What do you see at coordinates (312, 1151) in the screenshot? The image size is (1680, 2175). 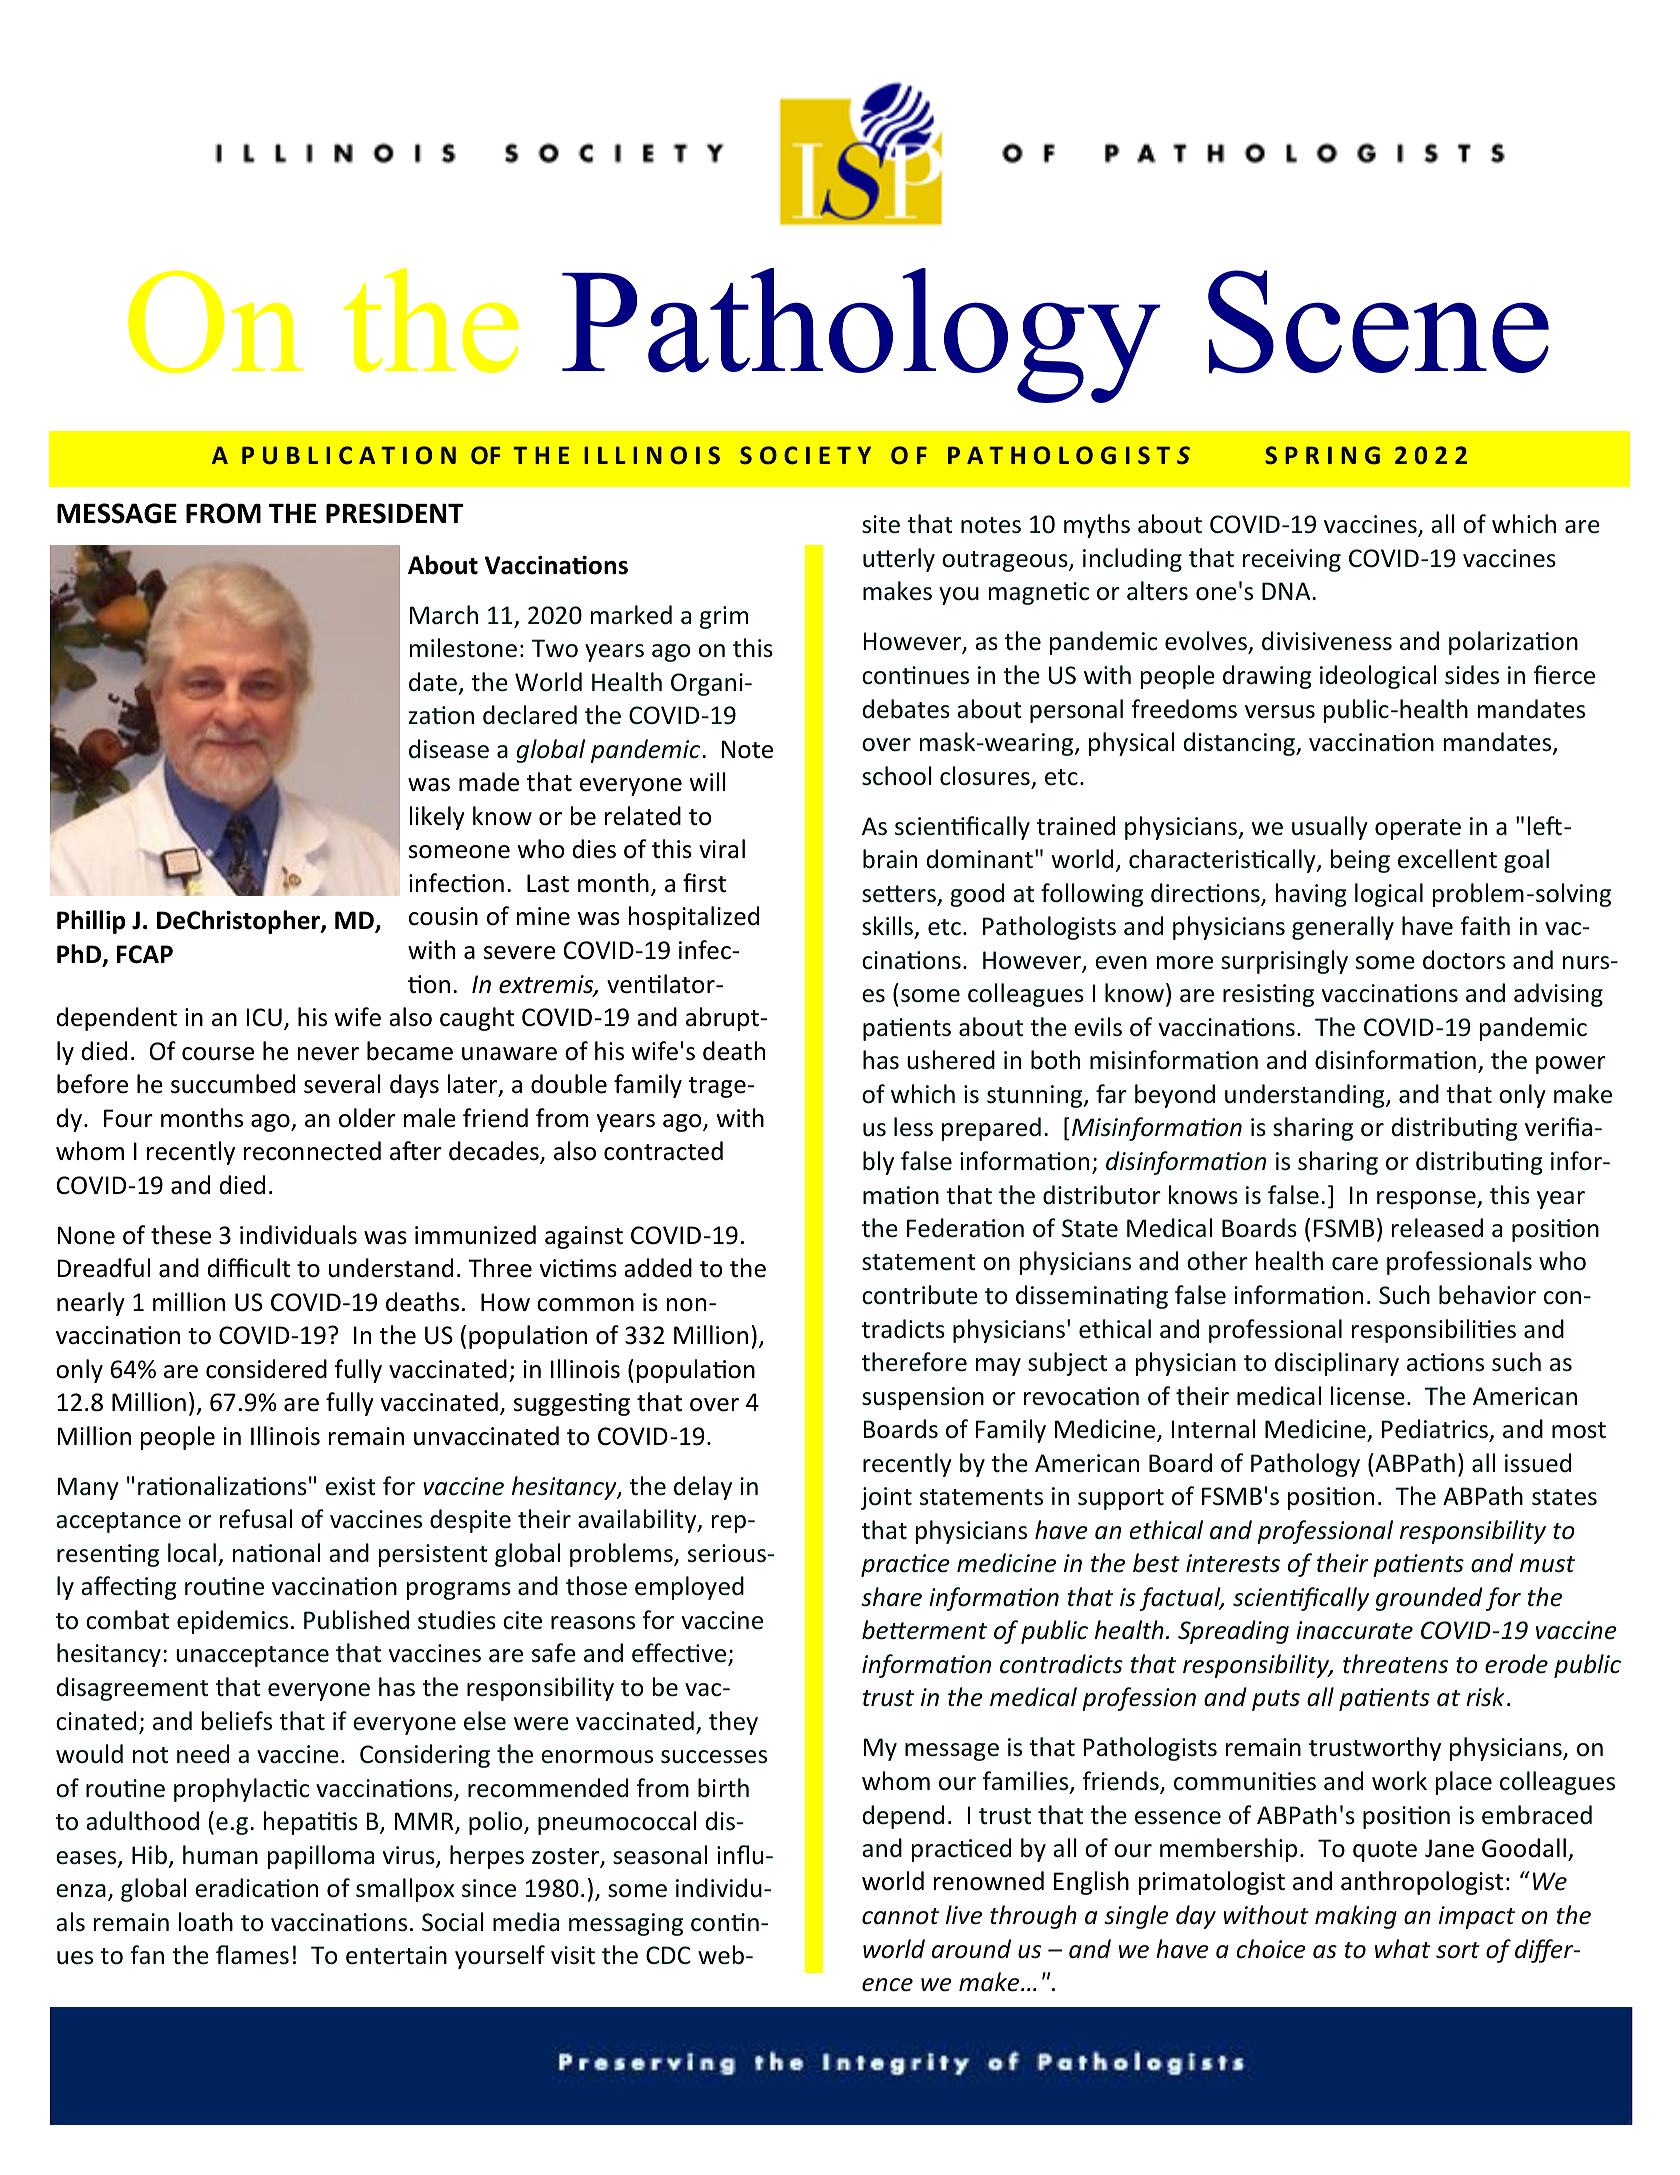 I see `reconnected` at bounding box center [312, 1151].
